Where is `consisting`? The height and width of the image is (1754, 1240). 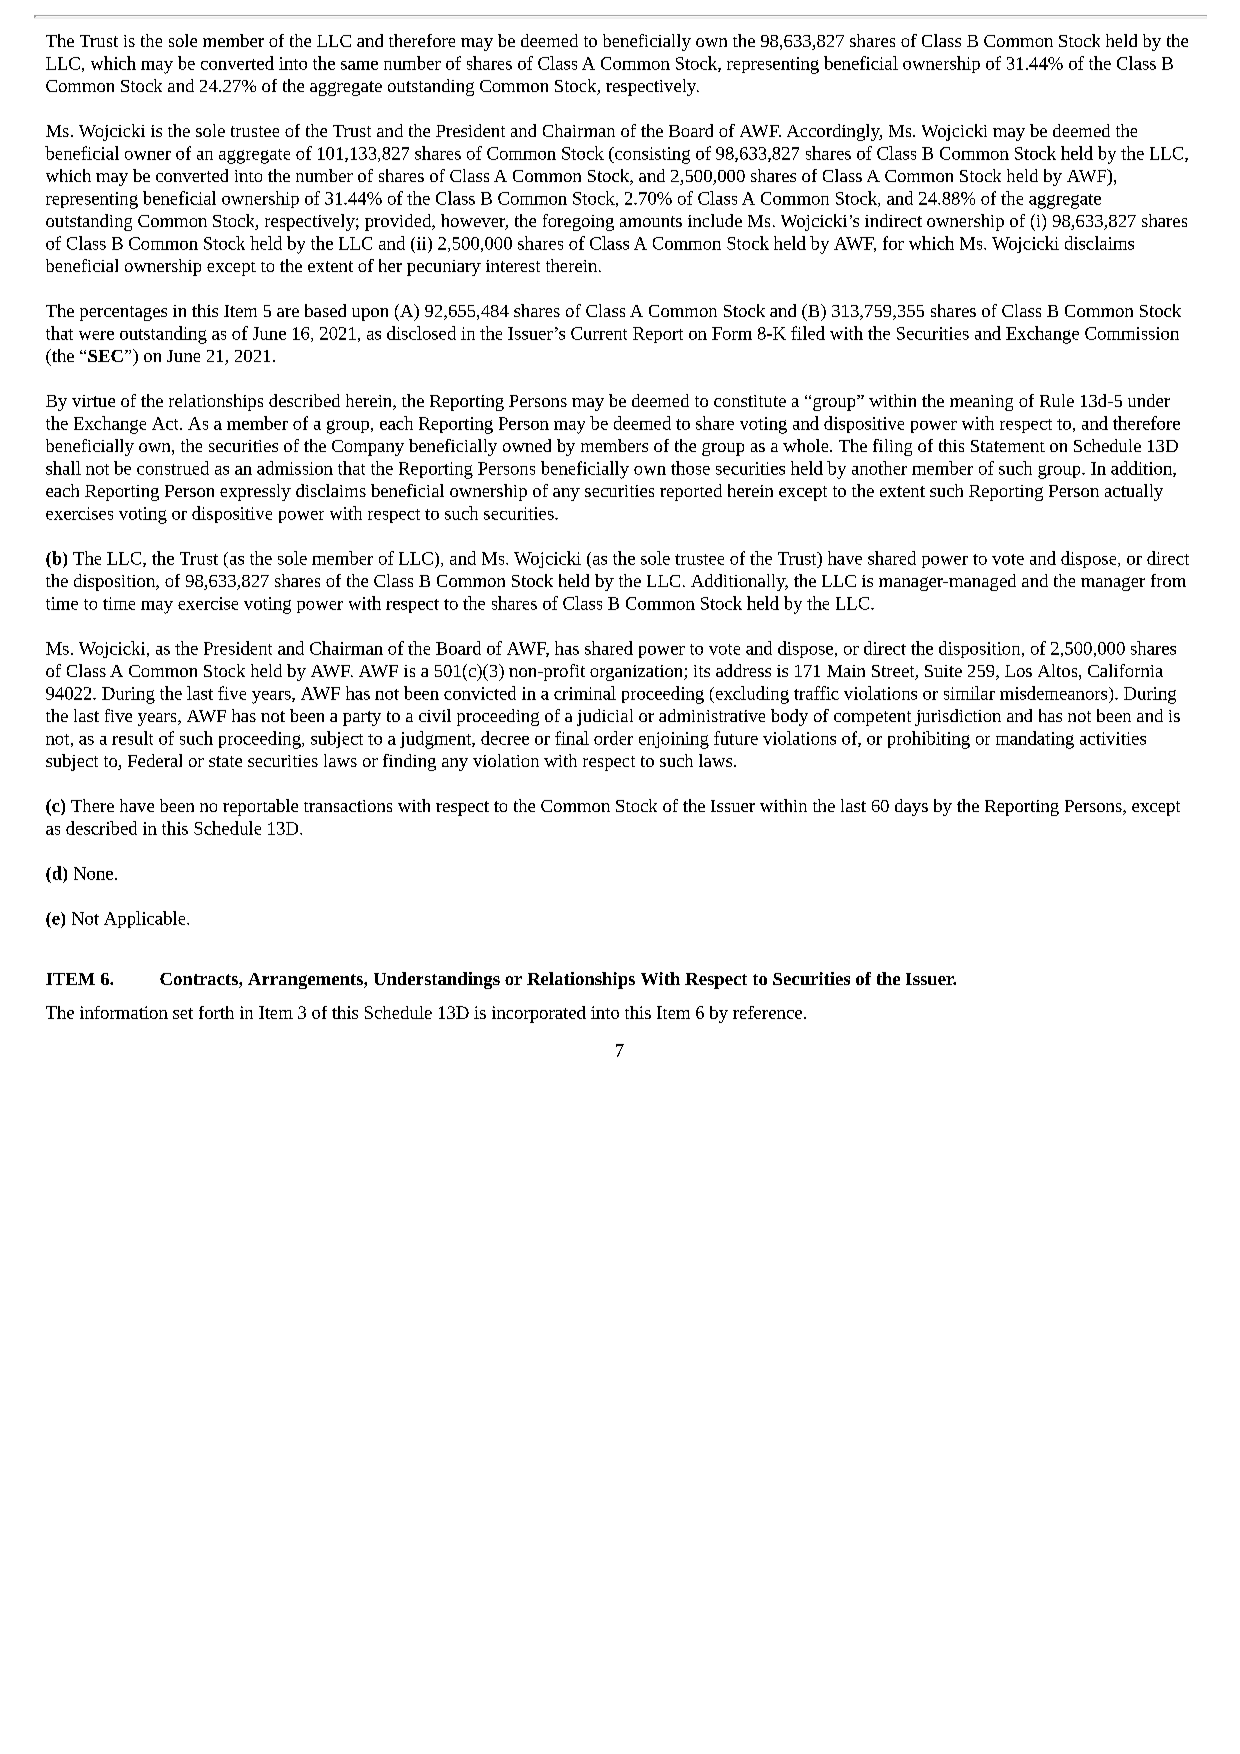 consisting is located at coordinates (651, 155).
